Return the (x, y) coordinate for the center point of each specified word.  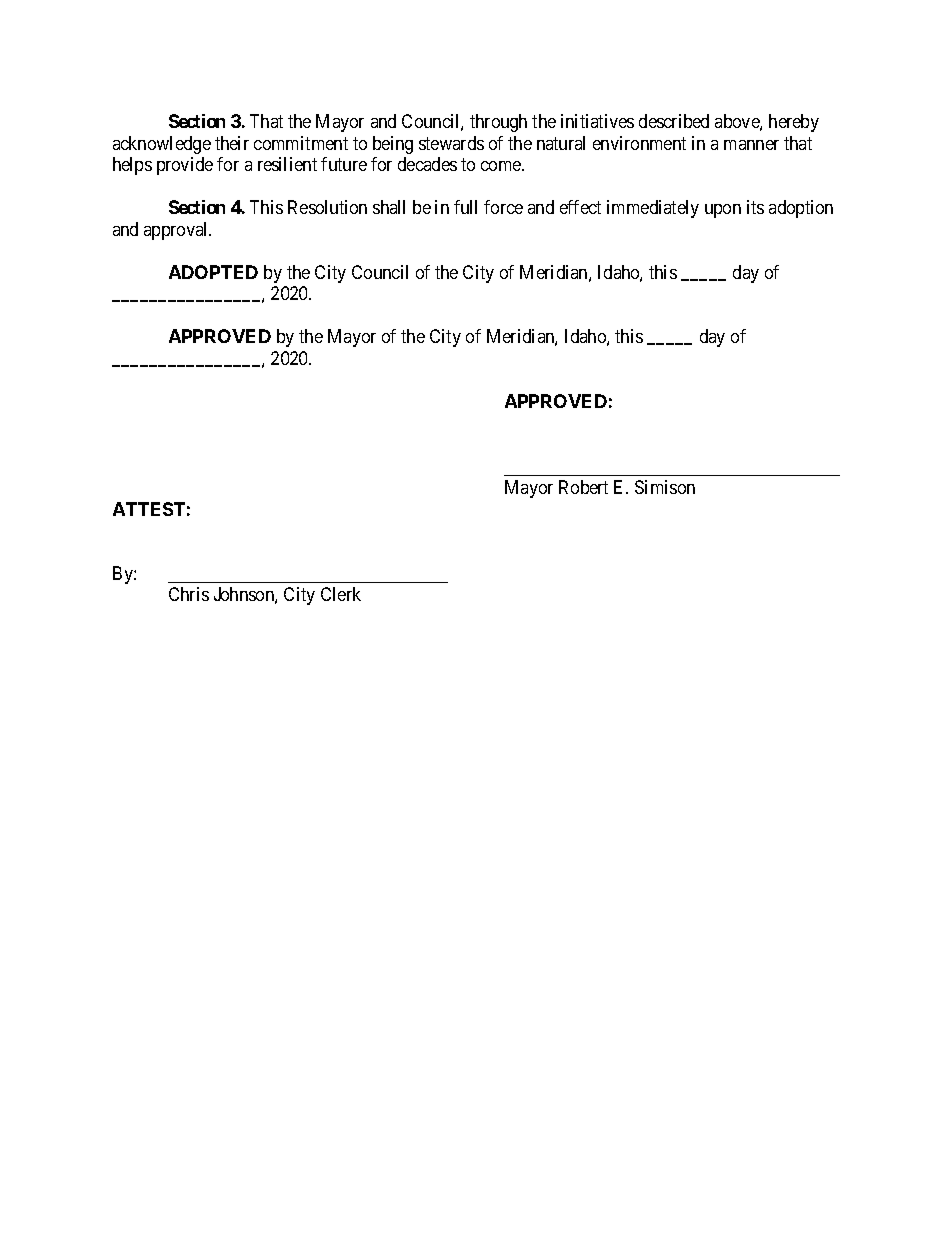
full (465, 207)
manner (751, 145)
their (232, 143)
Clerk (341, 594)
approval (177, 231)
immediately (653, 209)
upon (723, 211)
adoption (801, 209)
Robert (583, 487)
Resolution (327, 207)
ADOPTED (213, 272)
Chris (189, 594)
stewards (451, 143)
